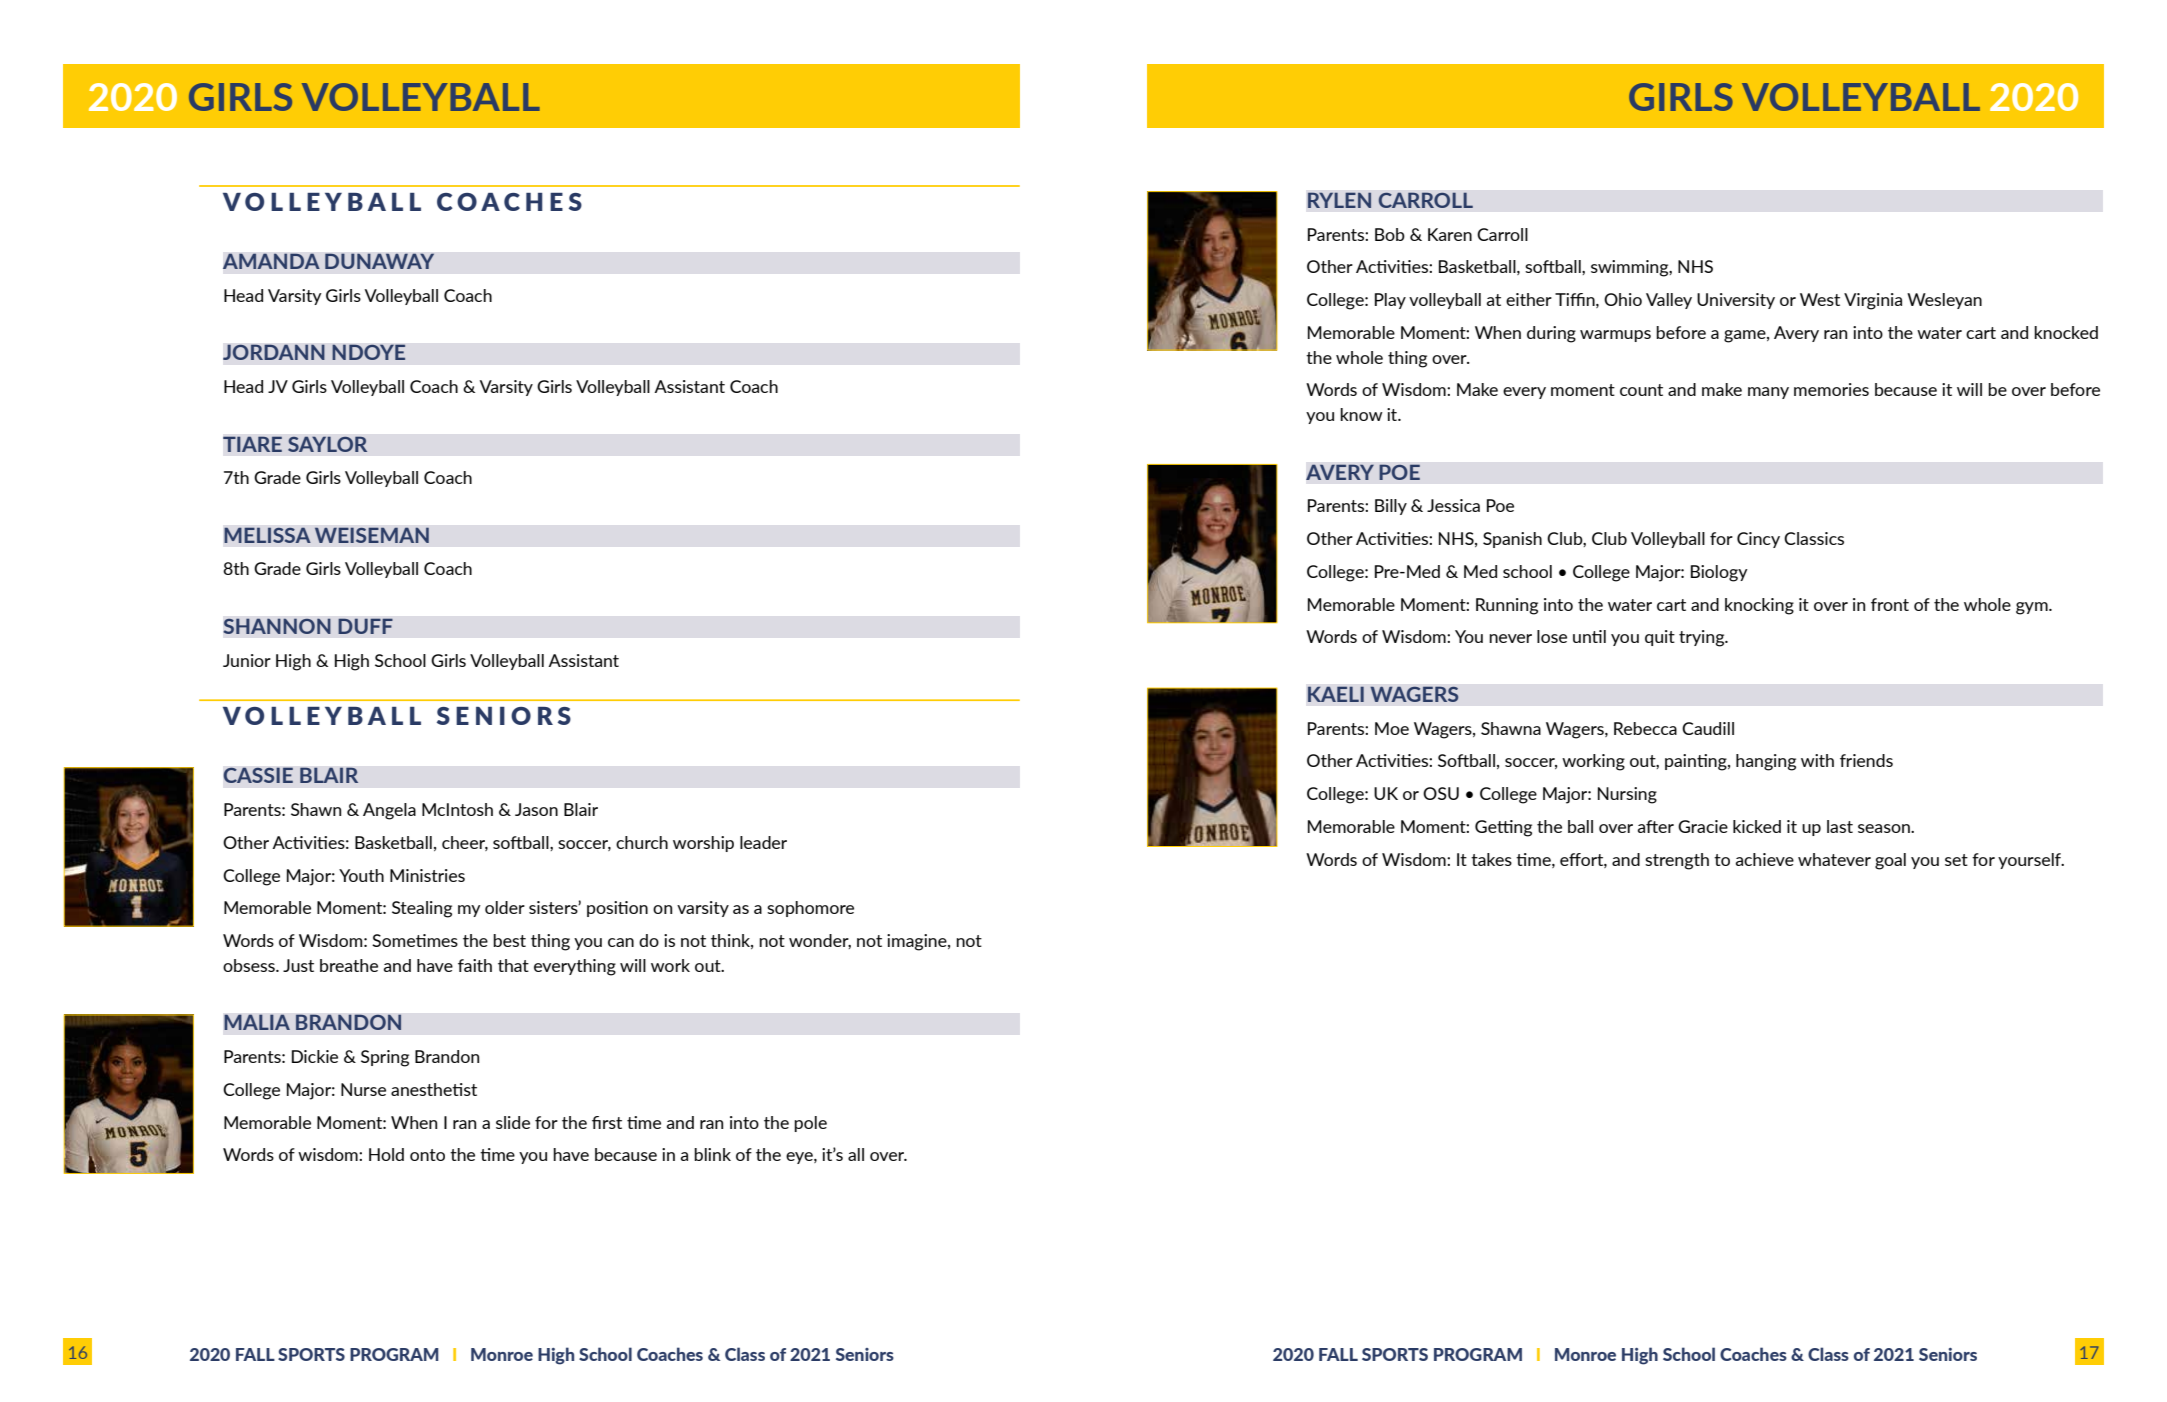  I want to click on Moe, so click(1392, 728).
